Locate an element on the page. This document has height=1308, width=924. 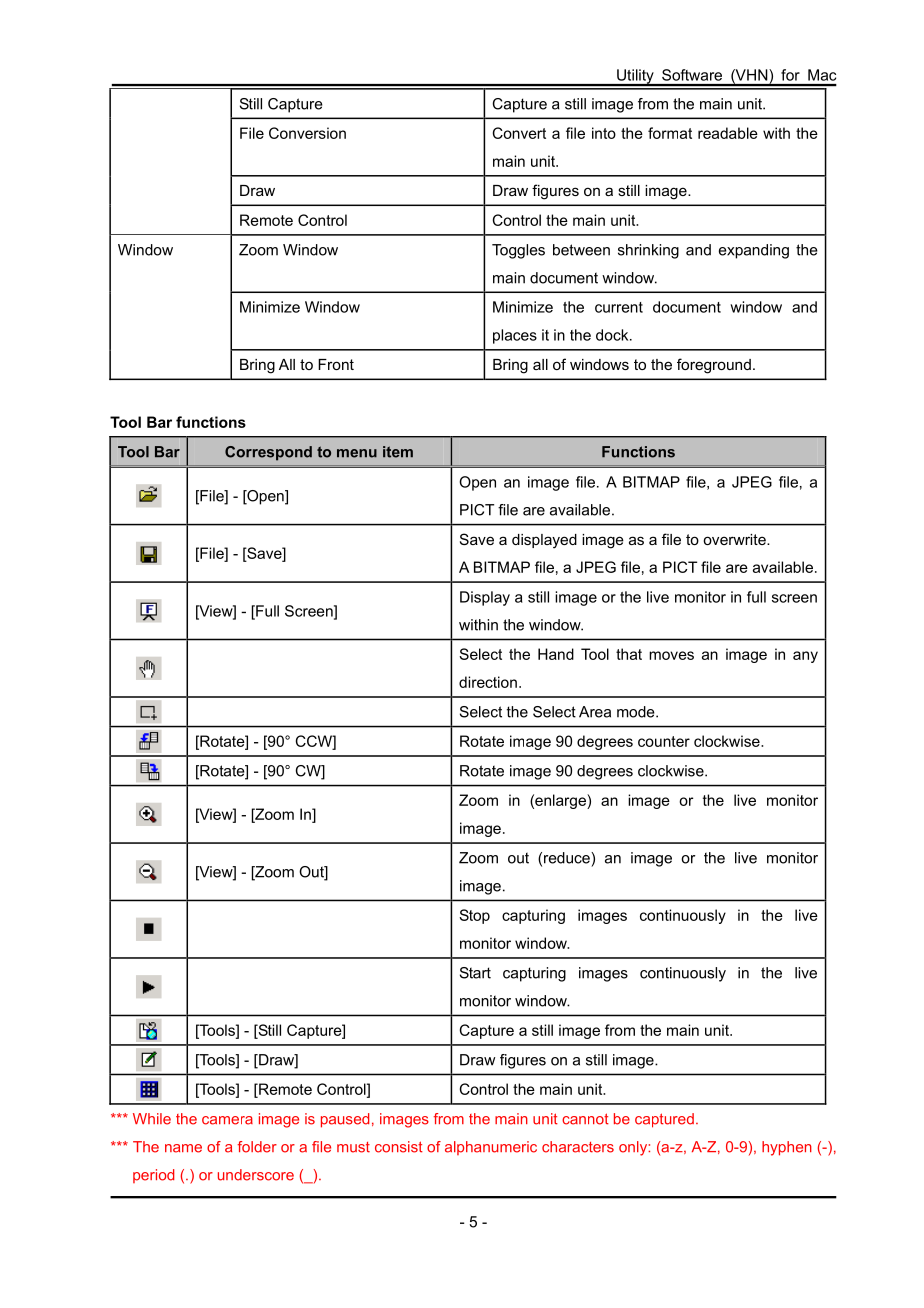
Correspond is located at coordinates (268, 453).
